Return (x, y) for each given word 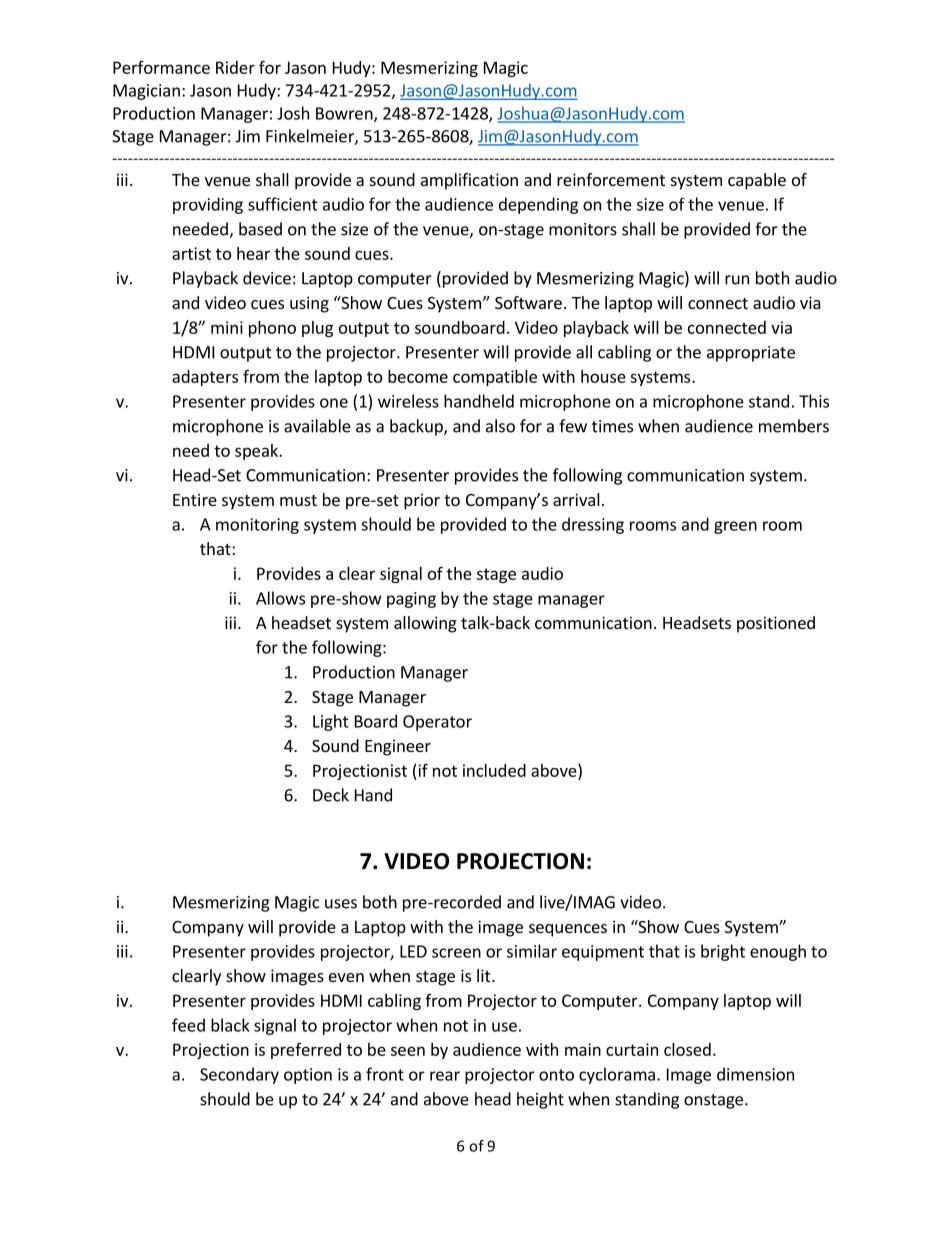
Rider (235, 67)
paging (411, 600)
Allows (280, 598)
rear (445, 1076)
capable (757, 181)
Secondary (239, 1075)
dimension (755, 1074)
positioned (776, 624)
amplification (469, 181)
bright (723, 952)
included (494, 770)
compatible (495, 378)
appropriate (751, 354)
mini (227, 327)
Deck (331, 795)
